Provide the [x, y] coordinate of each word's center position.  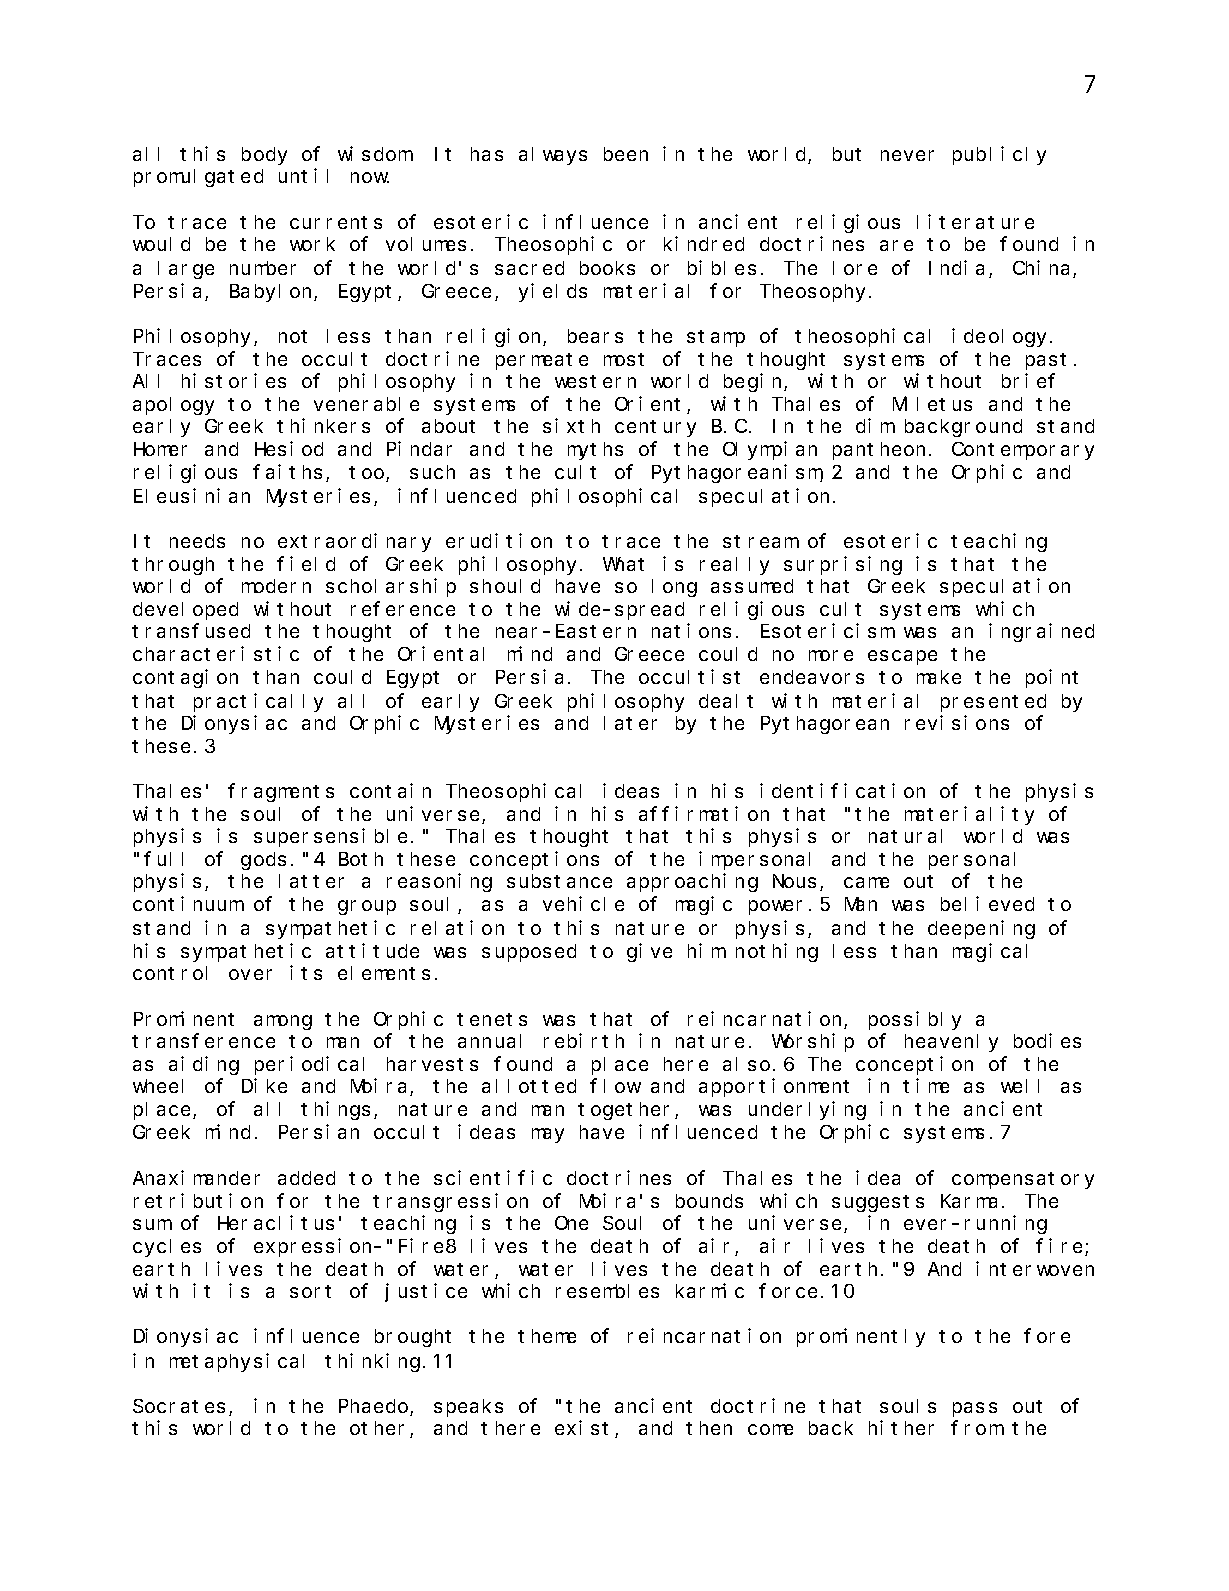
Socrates [179, 1406]
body [264, 156]
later [630, 723]
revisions [957, 722]
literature [975, 221]
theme [547, 1336]
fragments [281, 793]
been [626, 154]
